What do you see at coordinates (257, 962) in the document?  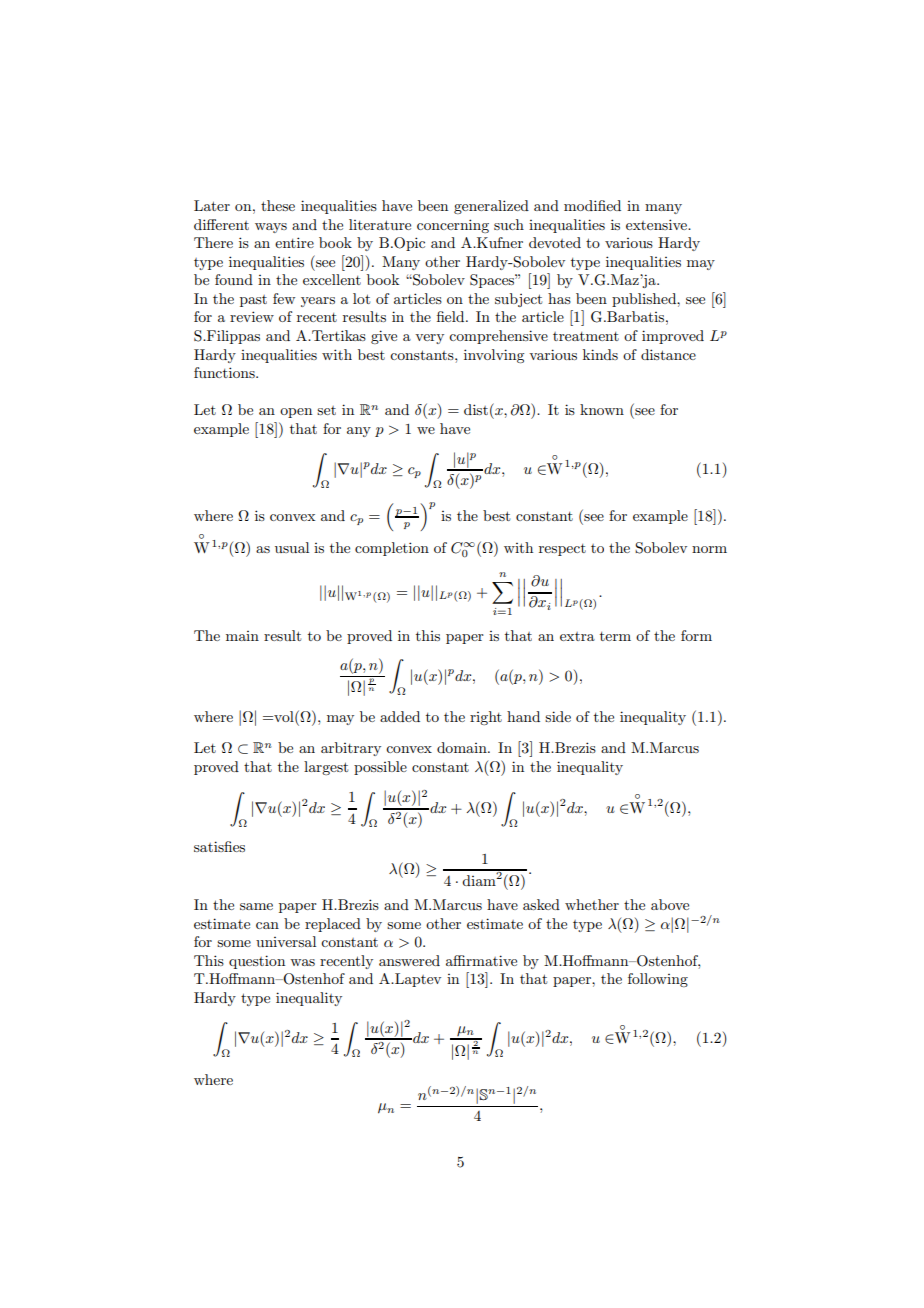 I see `question` at bounding box center [257, 962].
